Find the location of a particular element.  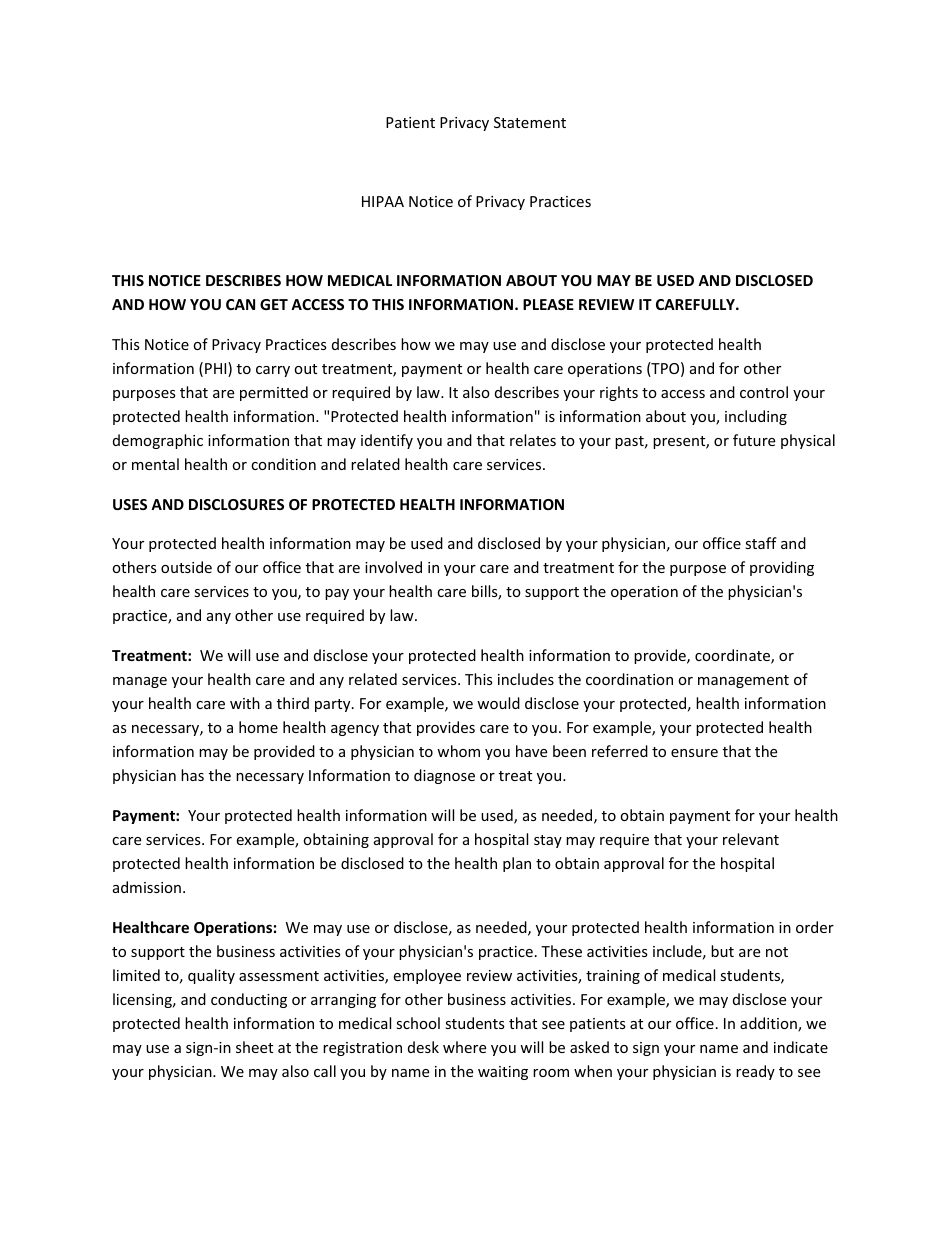

outside is located at coordinates (186, 567).
